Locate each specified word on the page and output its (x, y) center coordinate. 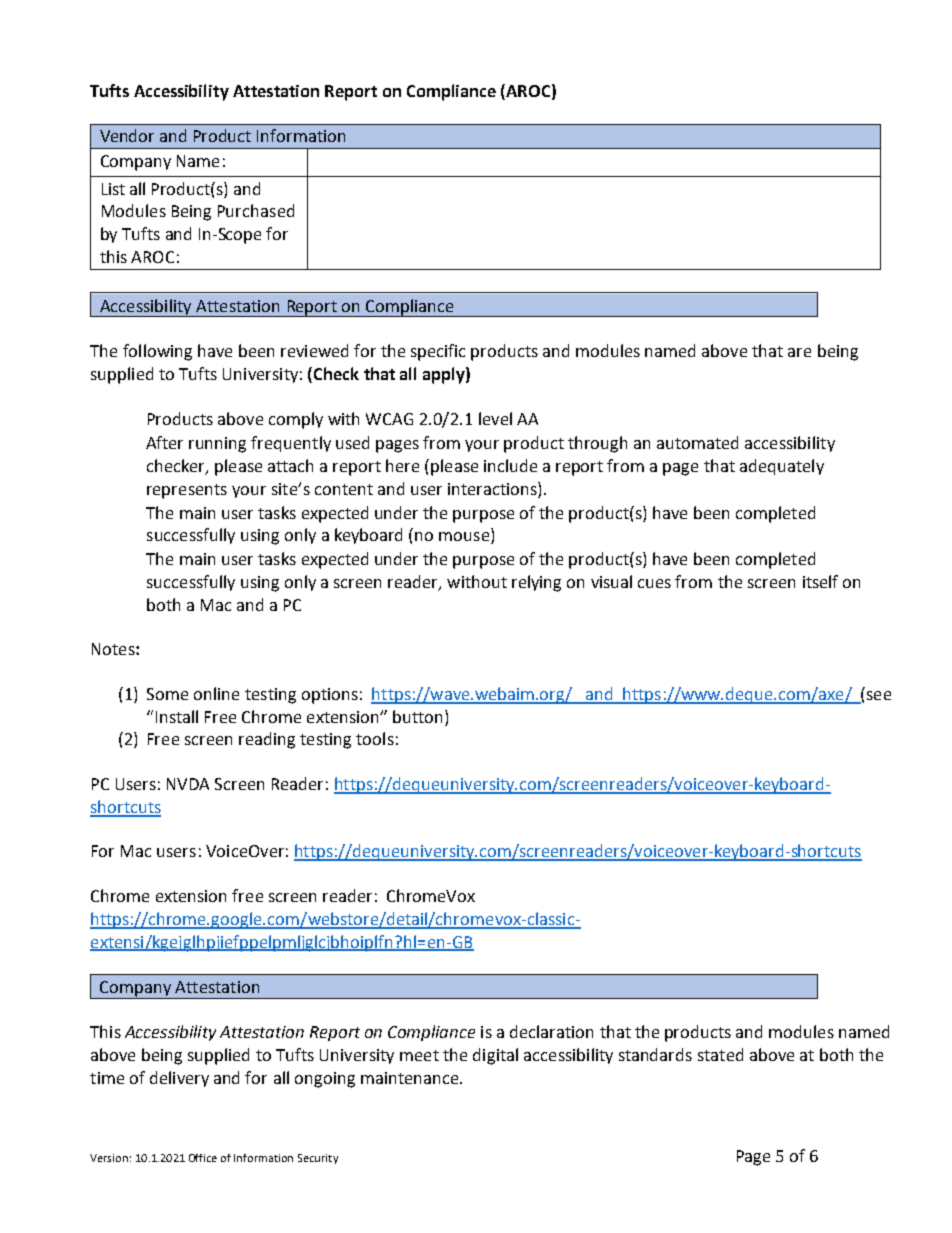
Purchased (256, 210)
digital (495, 1056)
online (216, 693)
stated (720, 1054)
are (799, 352)
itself (820, 581)
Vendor (127, 135)
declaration (551, 1031)
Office (203, 1158)
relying (536, 583)
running (217, 445)
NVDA (188, 784)
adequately (782, 467)
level (495, 418)
